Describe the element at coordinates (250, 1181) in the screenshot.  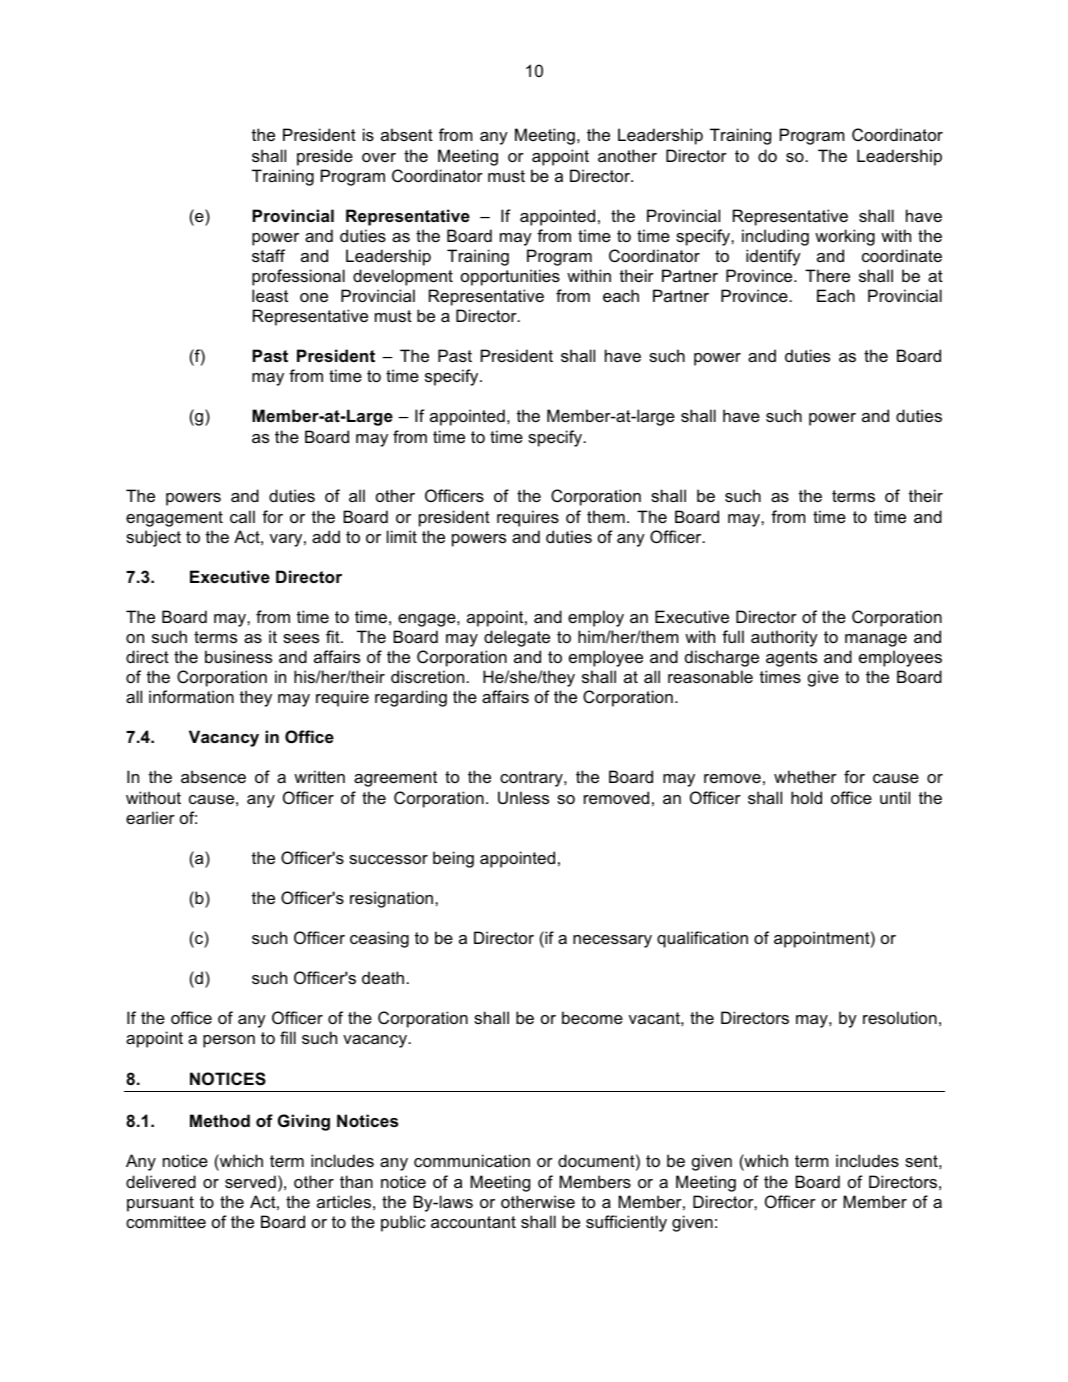
I see `served` at that location.
